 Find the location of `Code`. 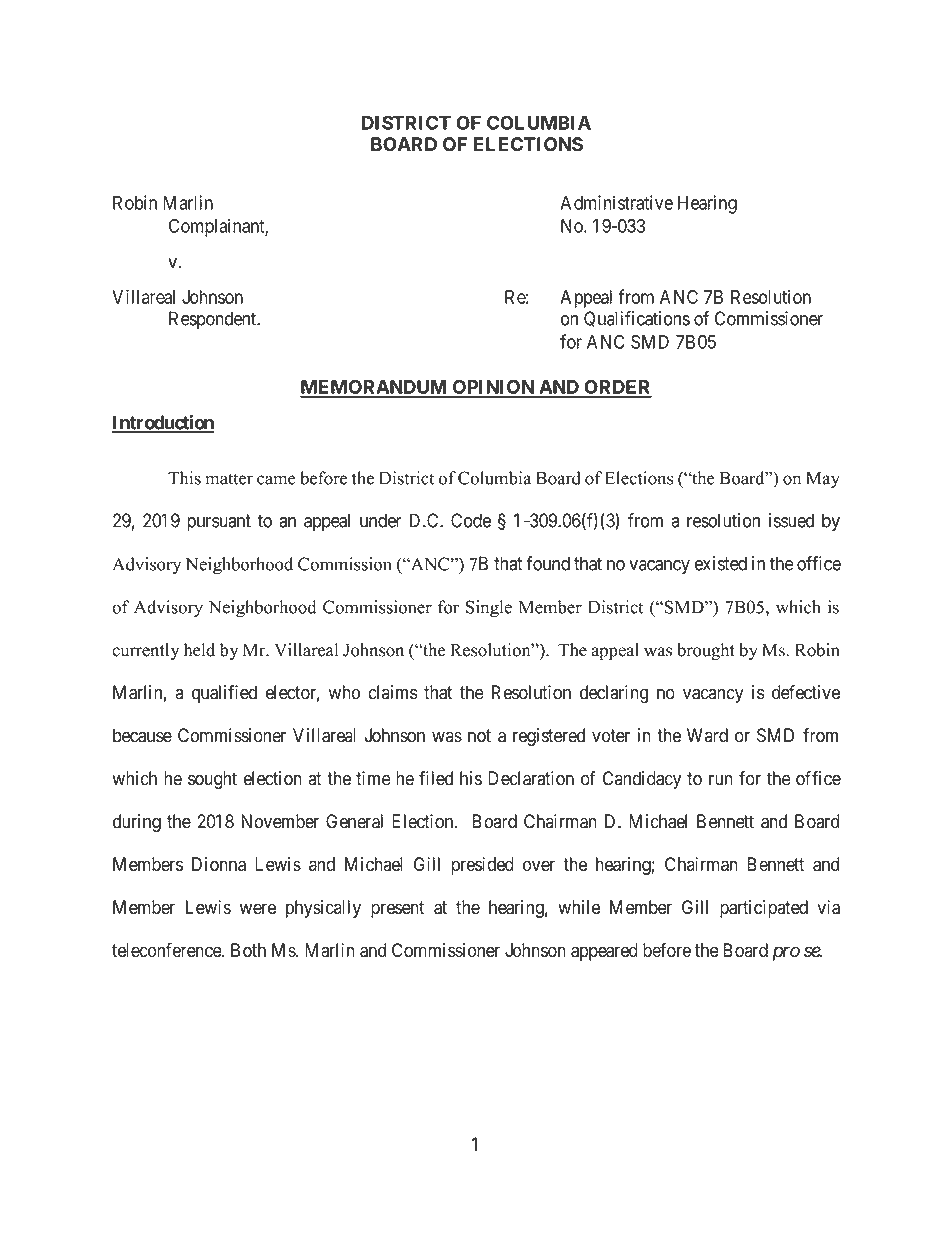

Code is located at coordinates (471, 520).
